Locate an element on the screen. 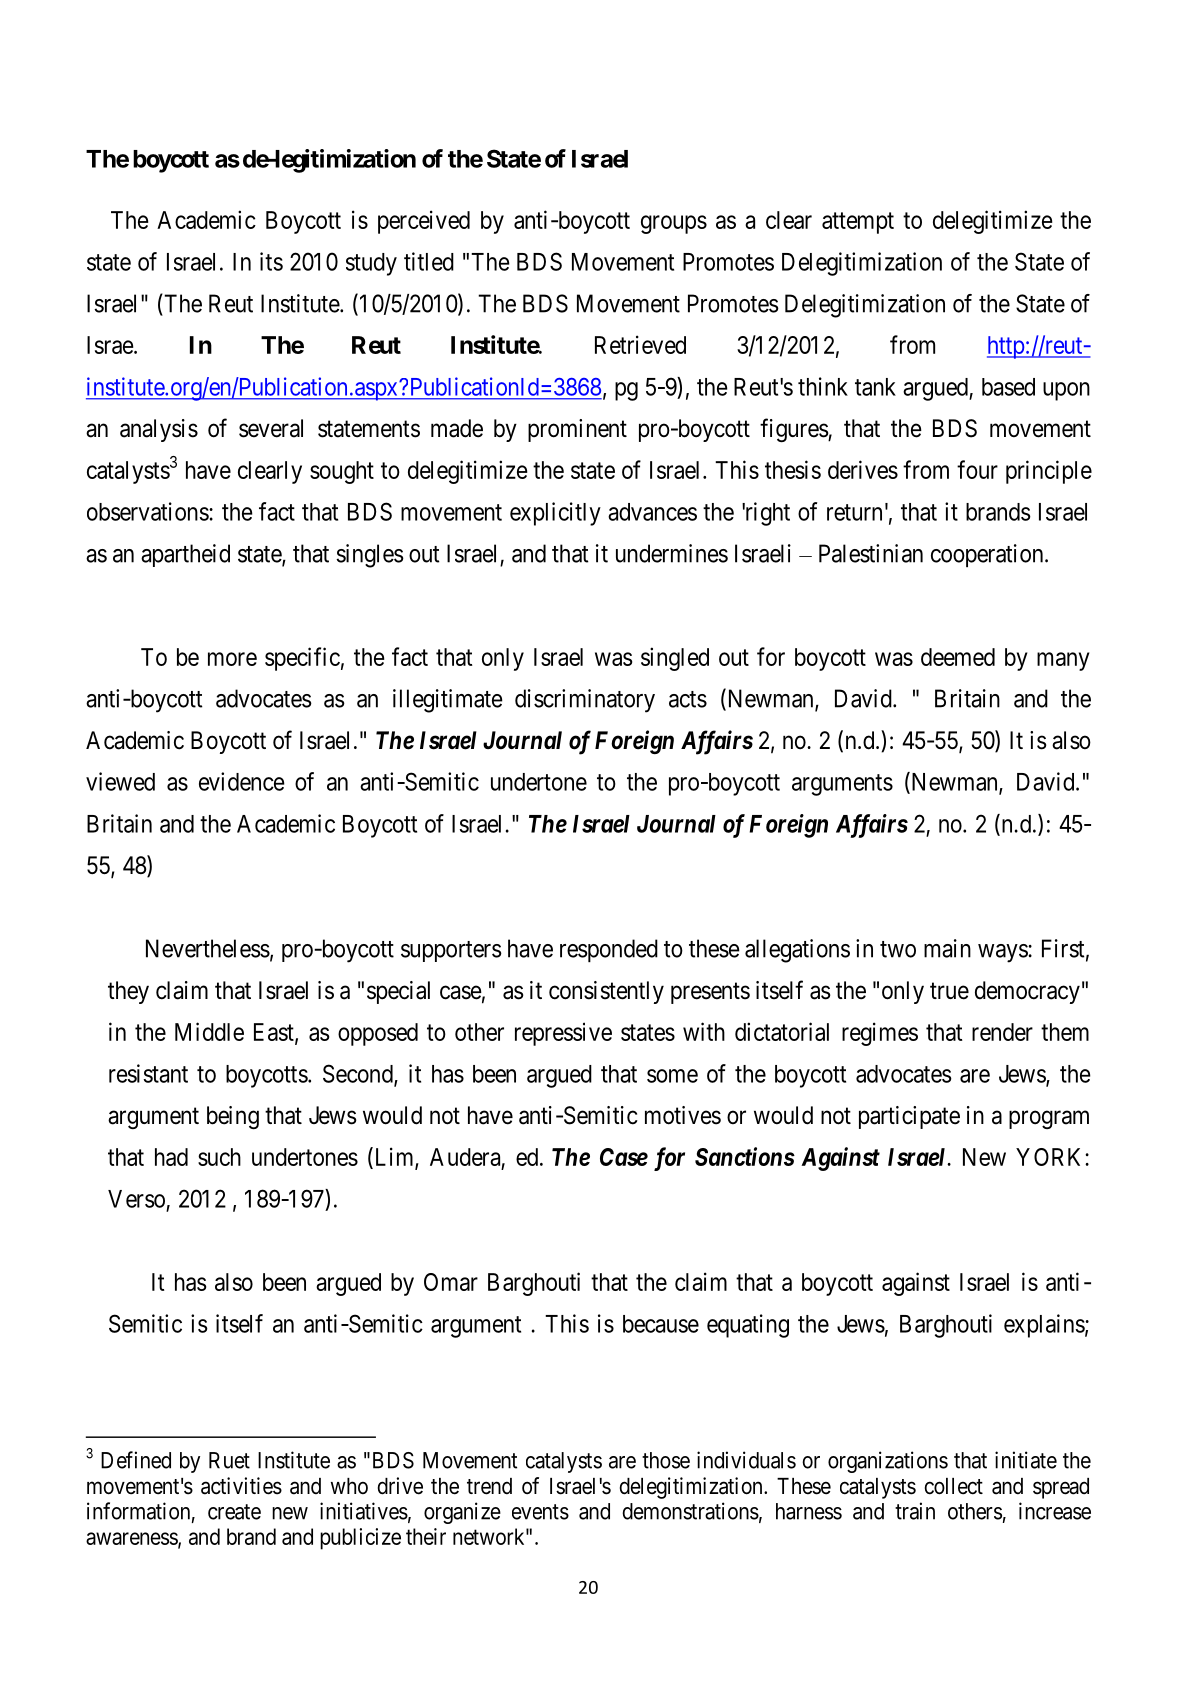 The image size is (1199, 1695). four is located at coordinates (977, 469).
